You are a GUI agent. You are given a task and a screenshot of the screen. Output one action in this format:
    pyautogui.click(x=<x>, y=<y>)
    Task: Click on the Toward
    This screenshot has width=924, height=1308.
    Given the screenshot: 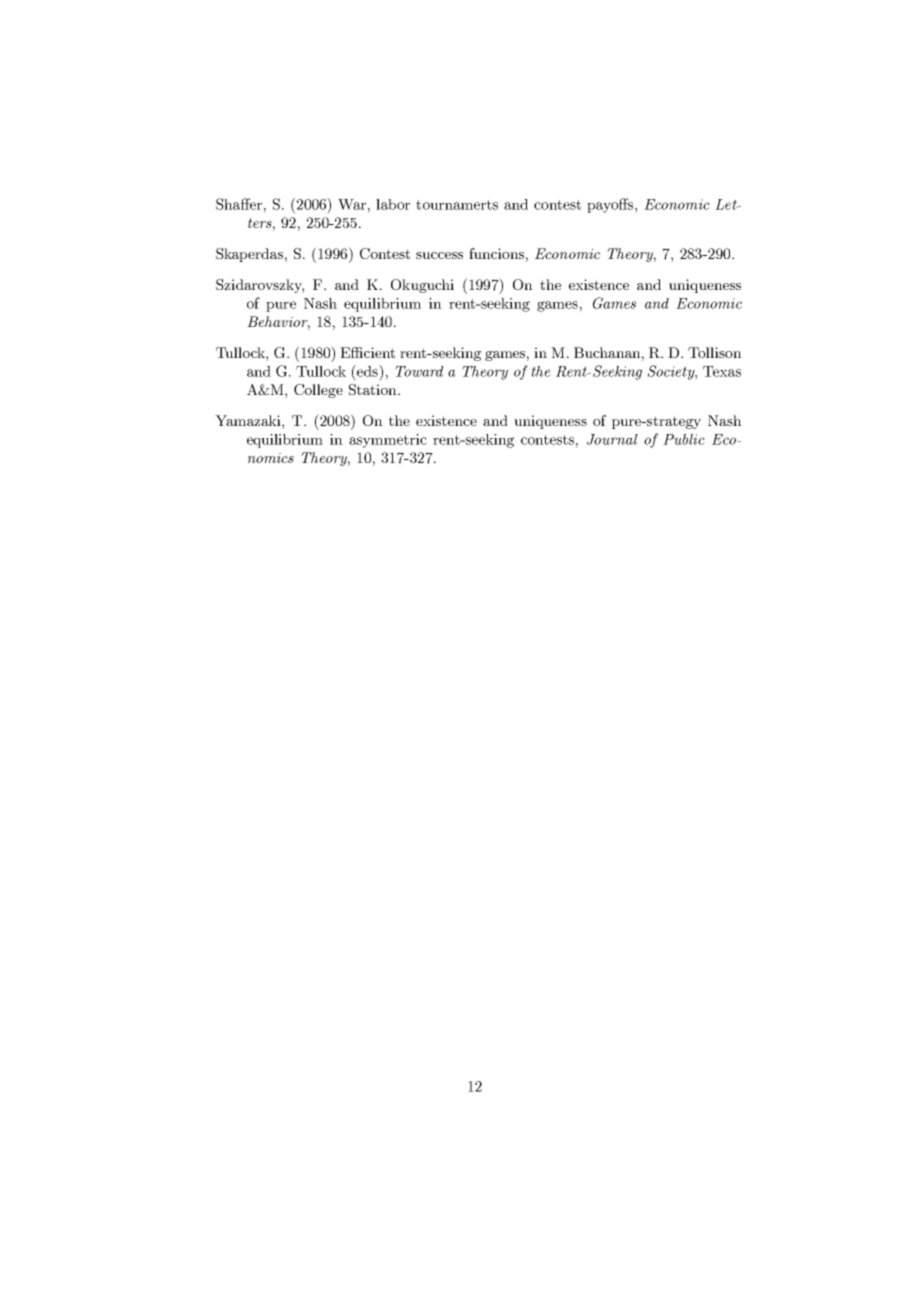 What is the action you would take?
    pyautogui.click(x=419, y=371)
